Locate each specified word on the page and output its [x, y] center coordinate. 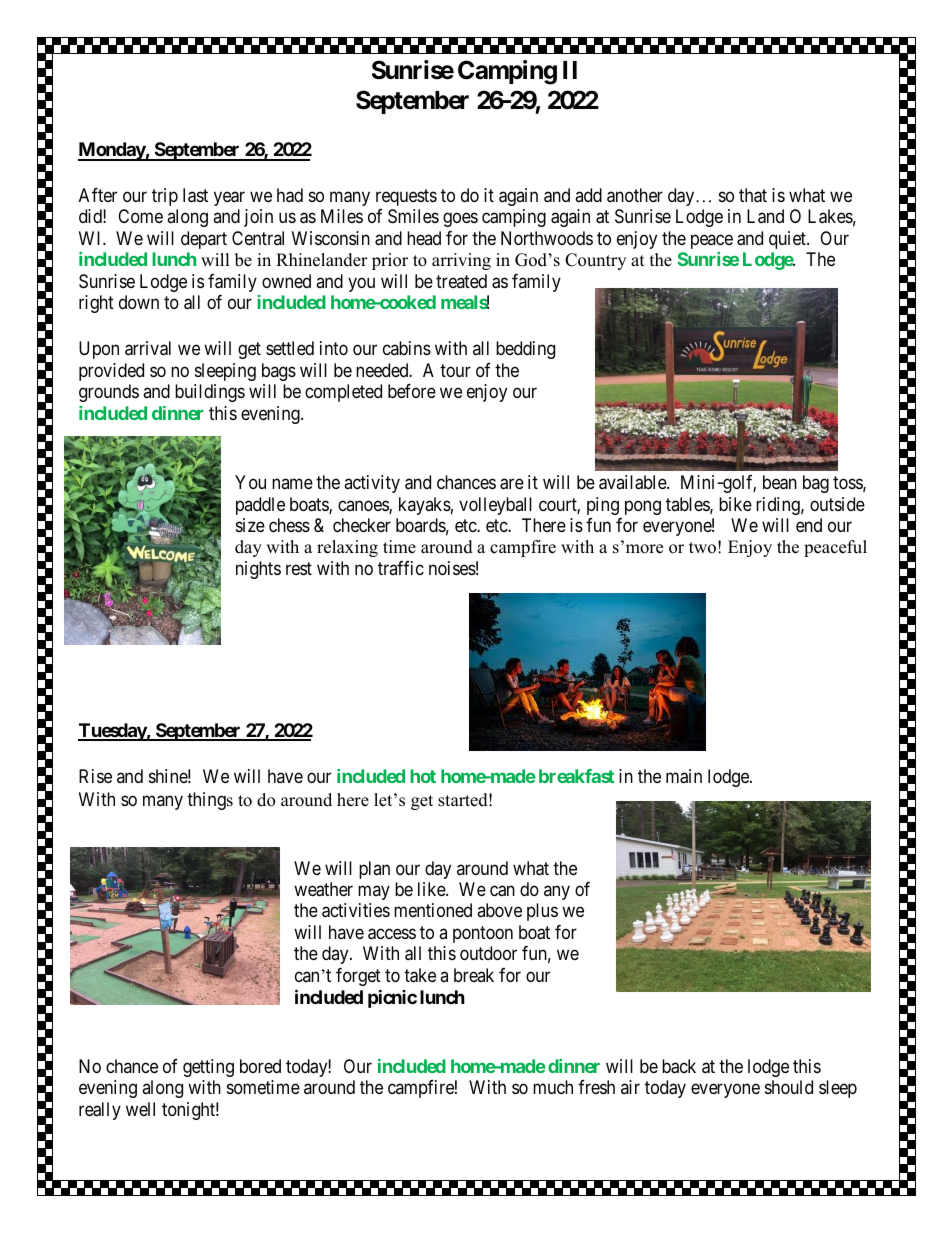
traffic [401, 568]
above [499, 910]
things [210, 801]
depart [204, 240]
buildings [210, 393]
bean [780, 482]
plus [542, 912]
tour [455, 370]
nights [258, 570]
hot [423, 776]
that [753, 195]
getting [208, 1068]
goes [460, 220]
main [684, 776]
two [702, 548]
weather [323, 889]
